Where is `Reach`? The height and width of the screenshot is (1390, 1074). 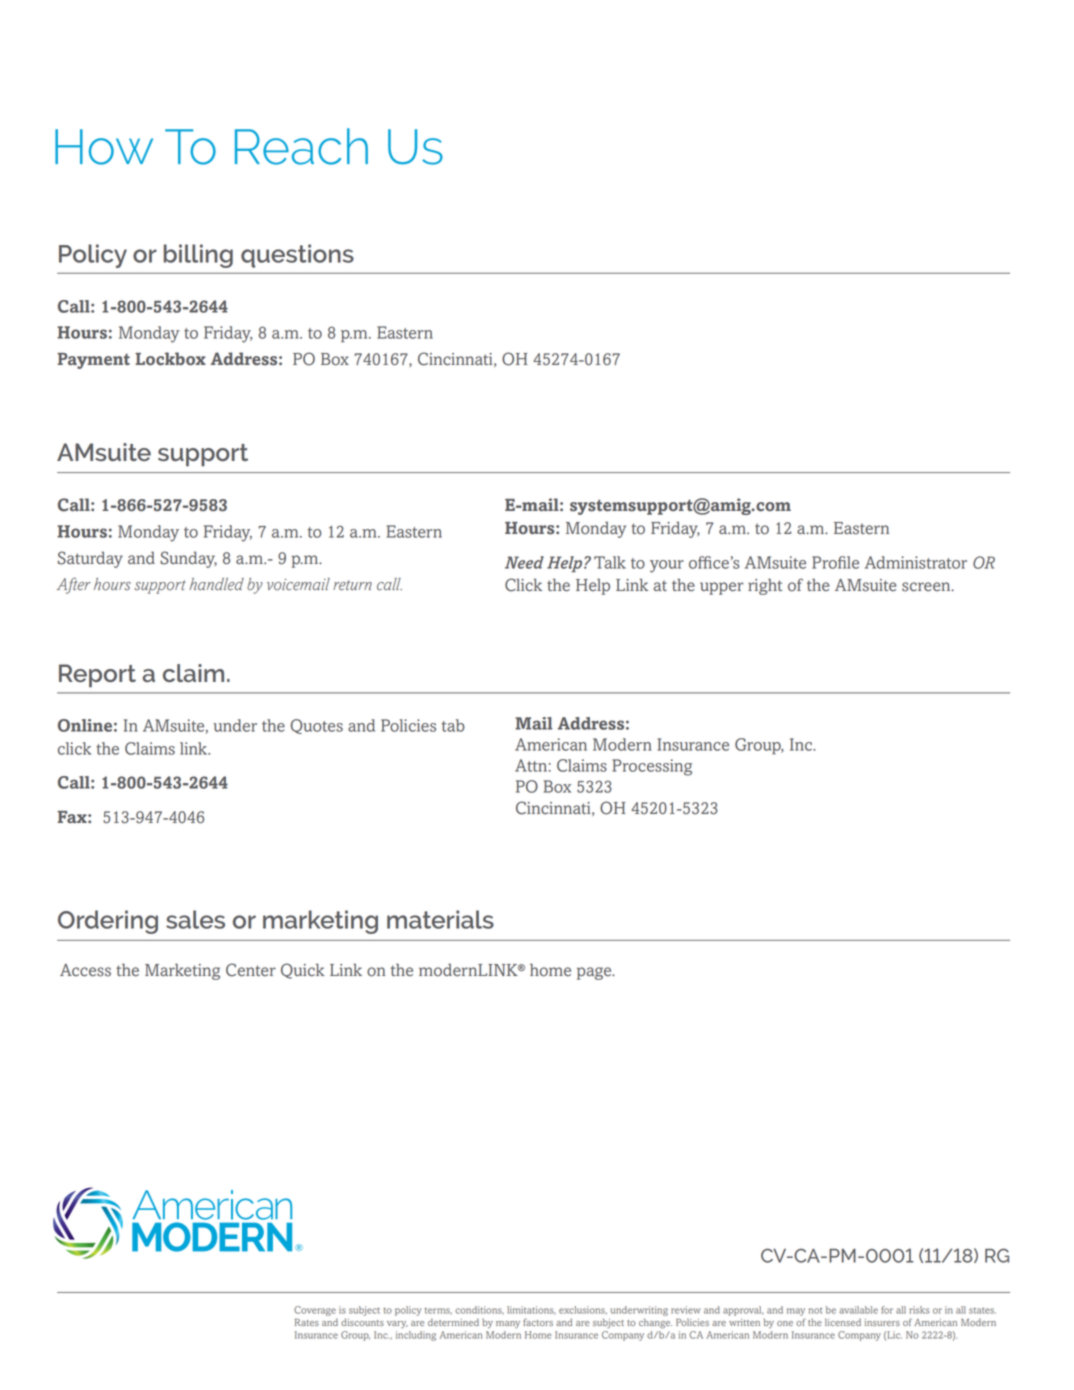 Reach is located at coordinates (301, 146).
